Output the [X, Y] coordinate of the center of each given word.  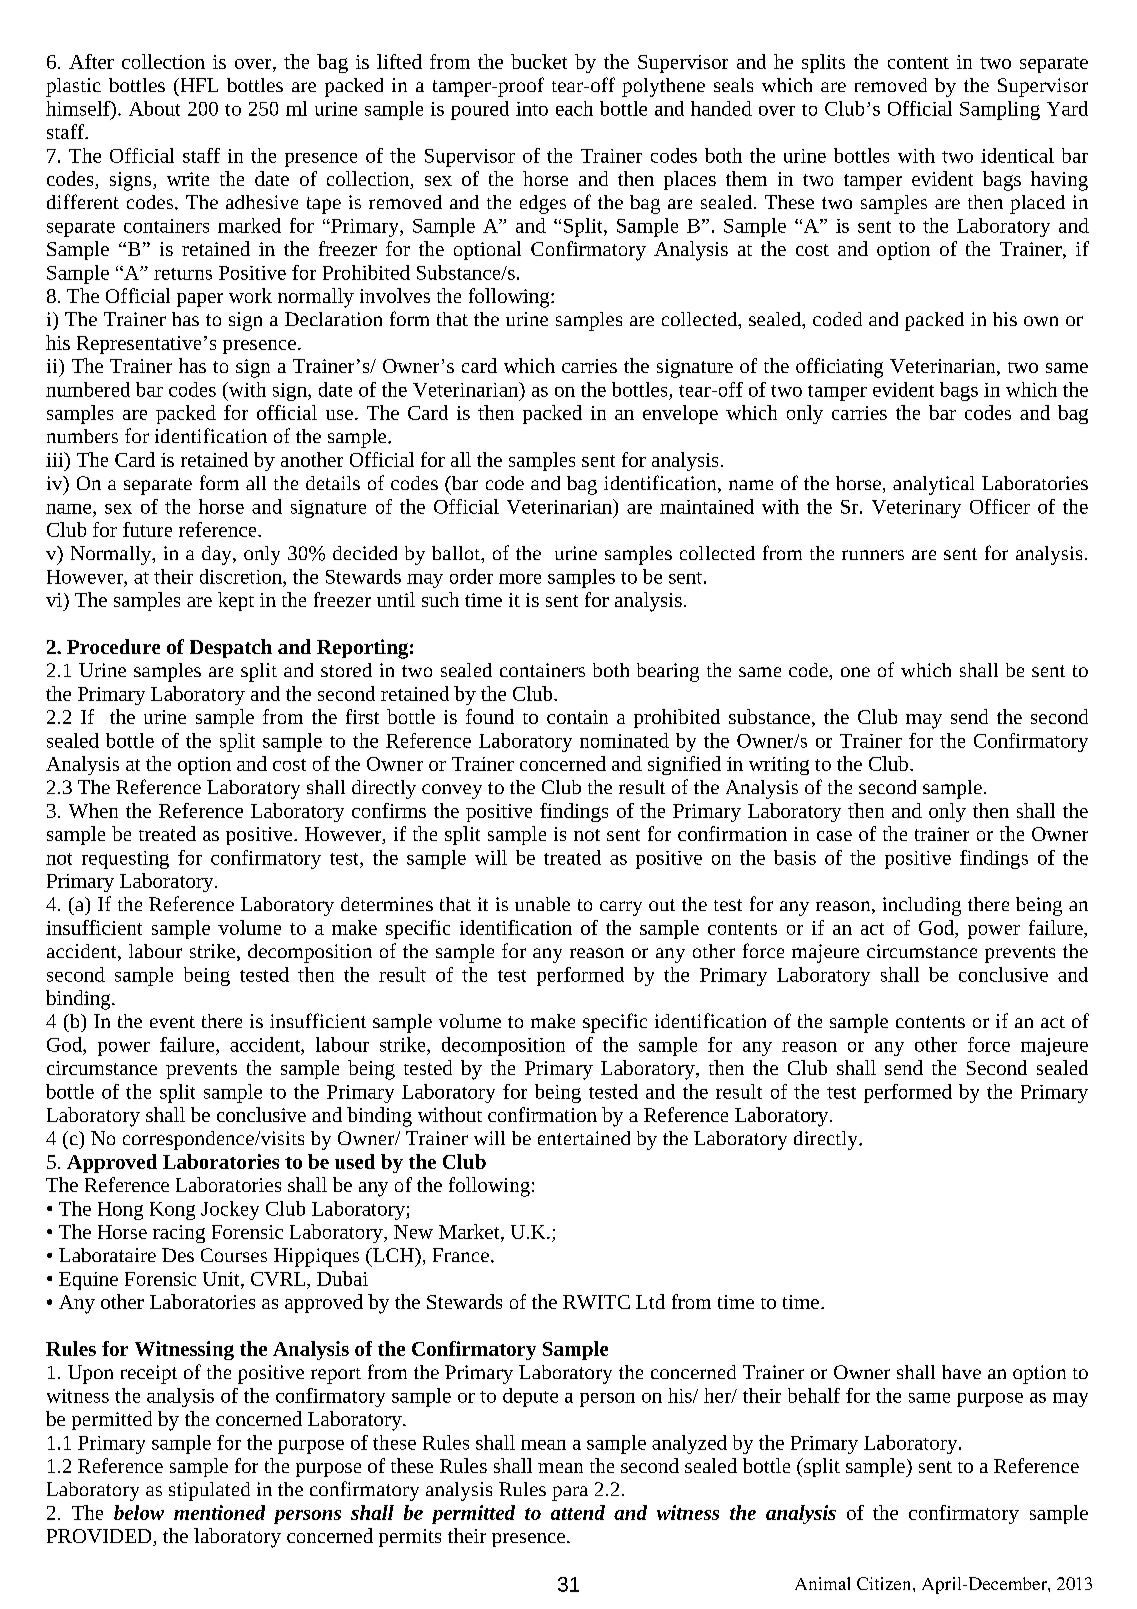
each [574, 108]
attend [578, 1512]
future [147, 529]
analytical [933, 485]
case [834, 836]
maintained [707, 506]
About [154, 108]
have [961, 1372]
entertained [584, 1138]
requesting [125, 860]
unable [542, 904]
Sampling [1000, 110]
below [139, 1512]
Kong [172, 1211]
